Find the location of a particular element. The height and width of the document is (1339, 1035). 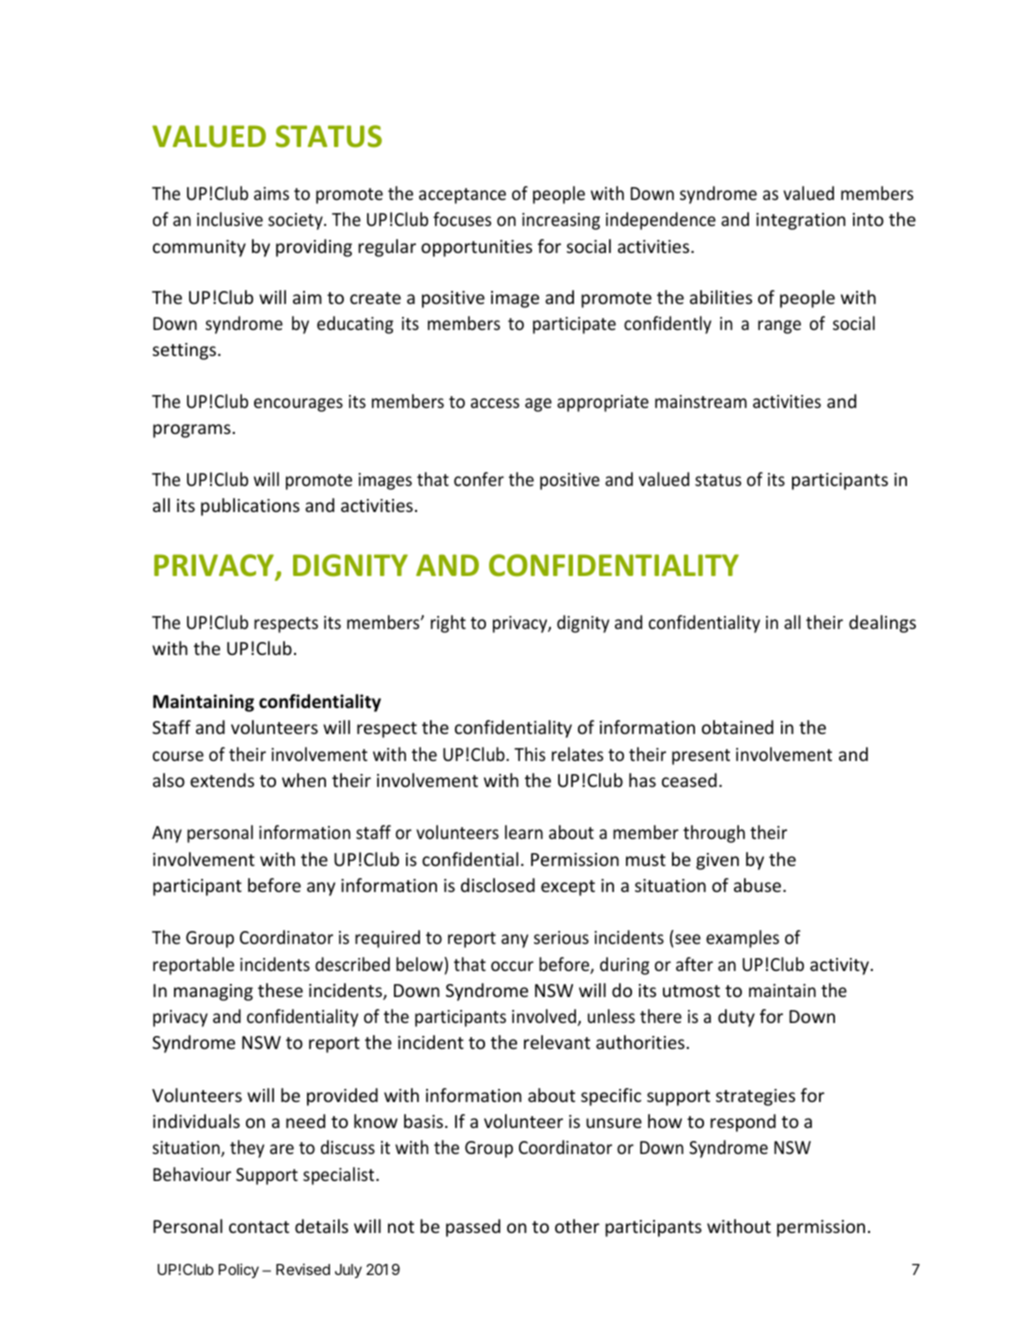

increasing is located at coordinates (561, 221).
